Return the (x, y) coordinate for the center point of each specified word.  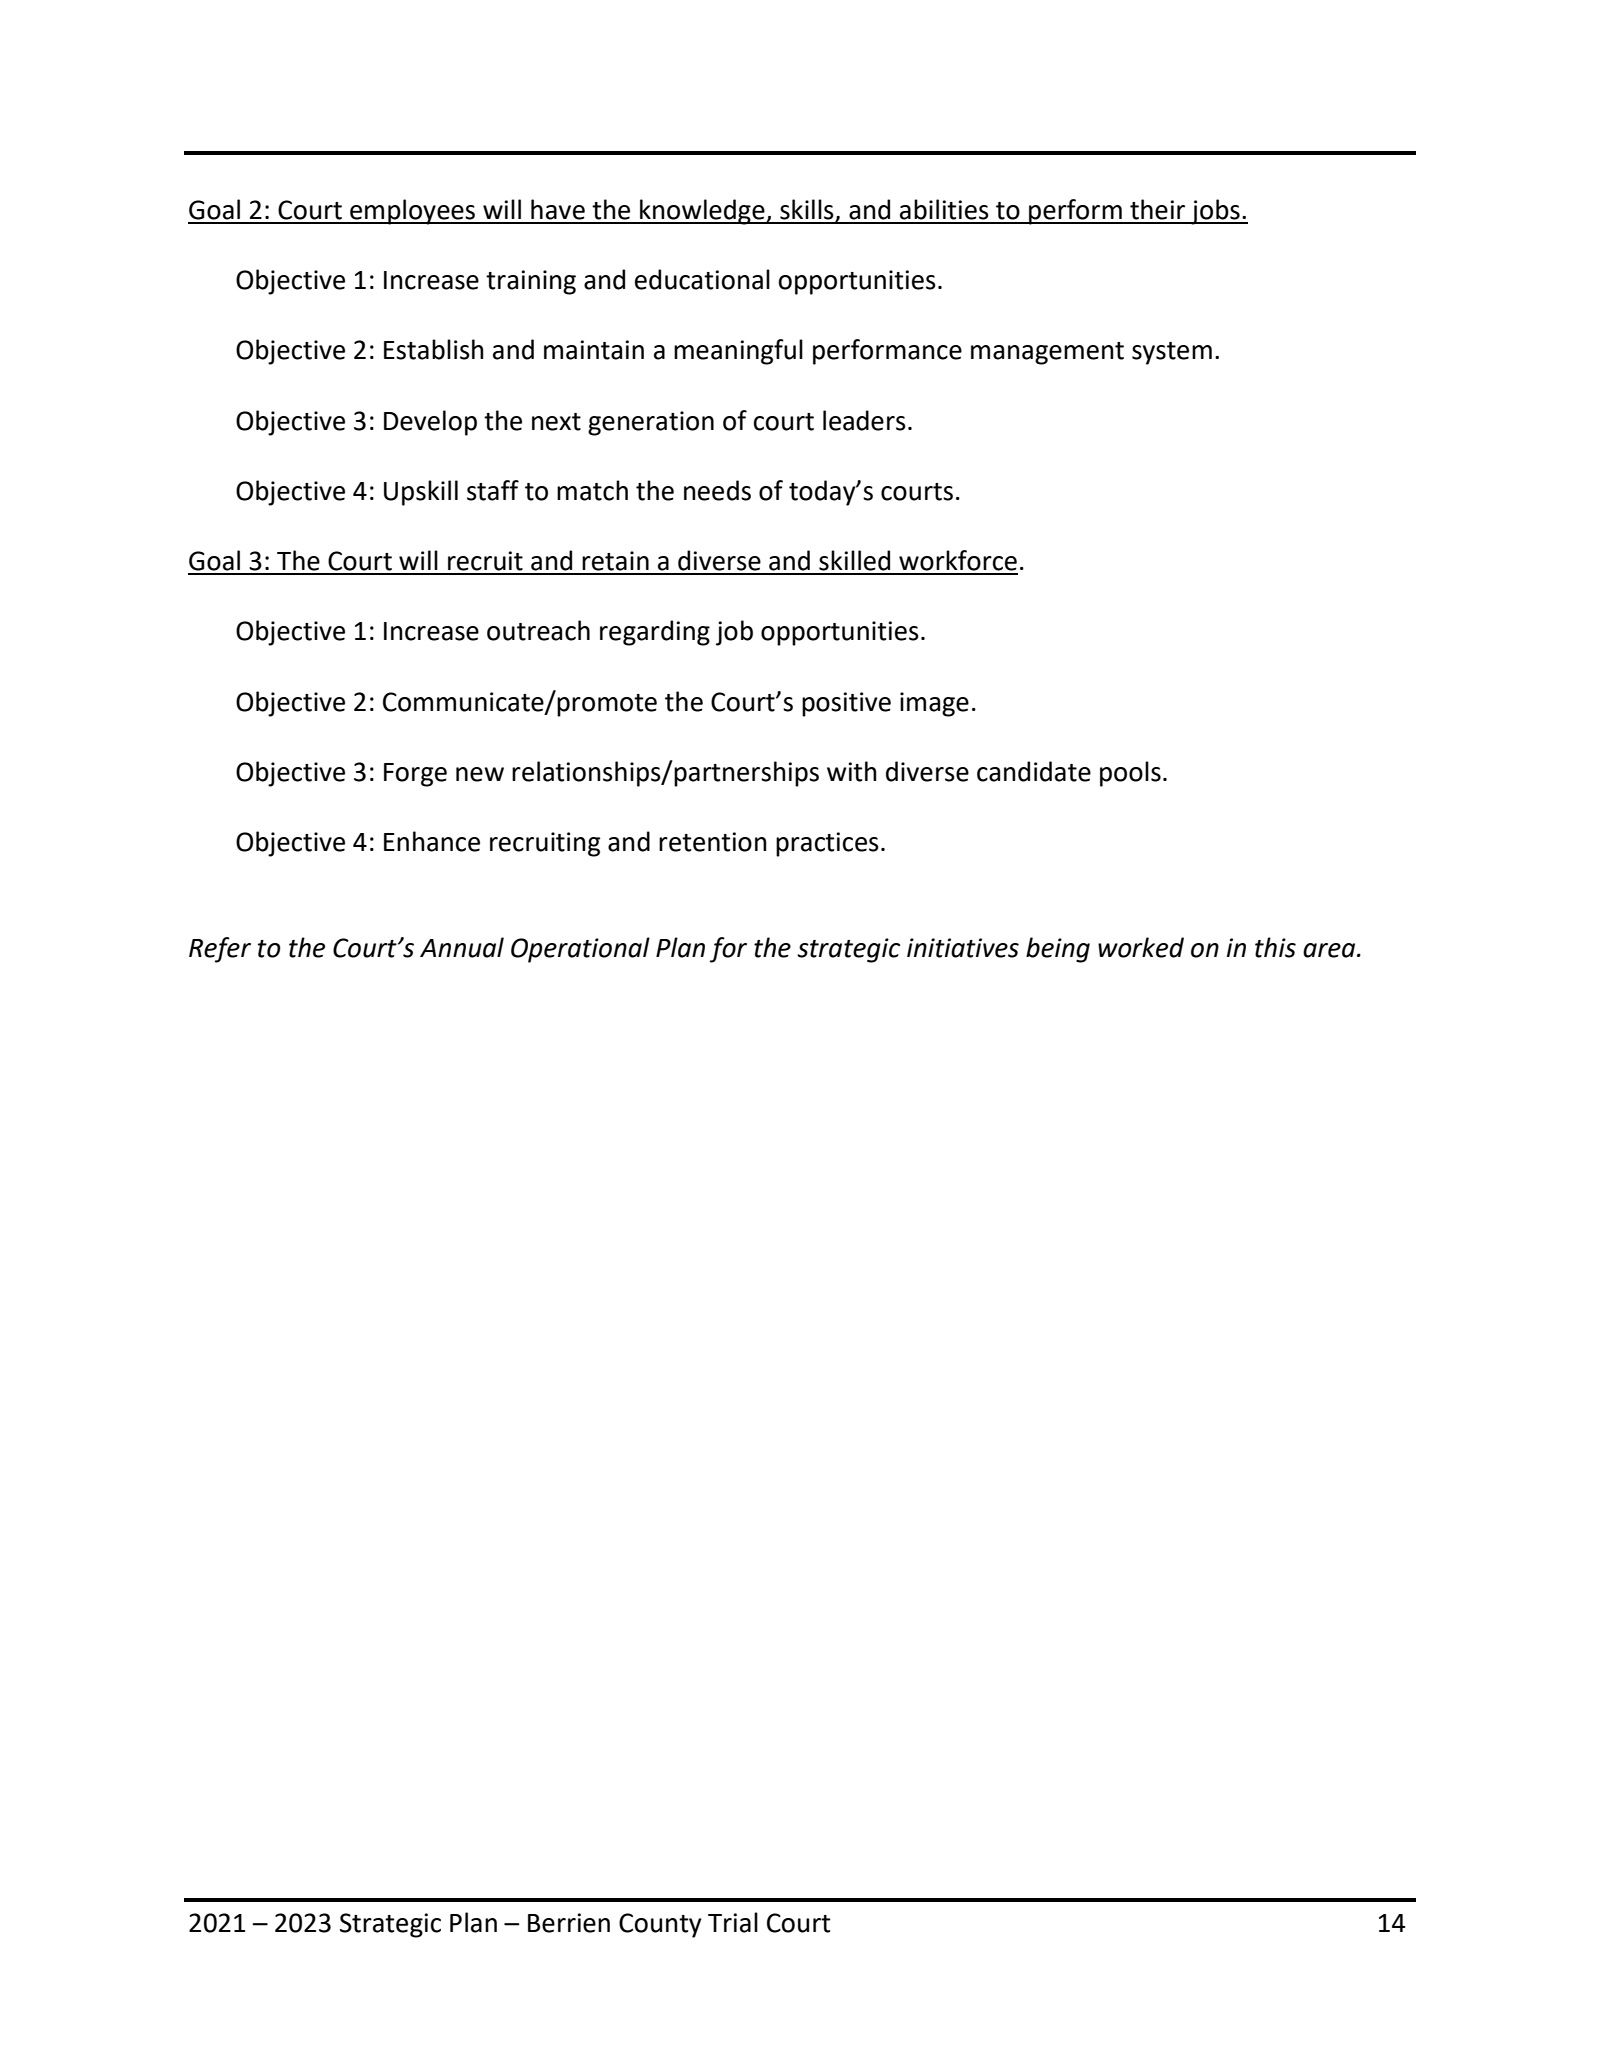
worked (1141, 947)
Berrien (569, 1923)
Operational (580, 950)
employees (412, 212)
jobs (1215, 212)
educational (702, 279)
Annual (462, 947)
